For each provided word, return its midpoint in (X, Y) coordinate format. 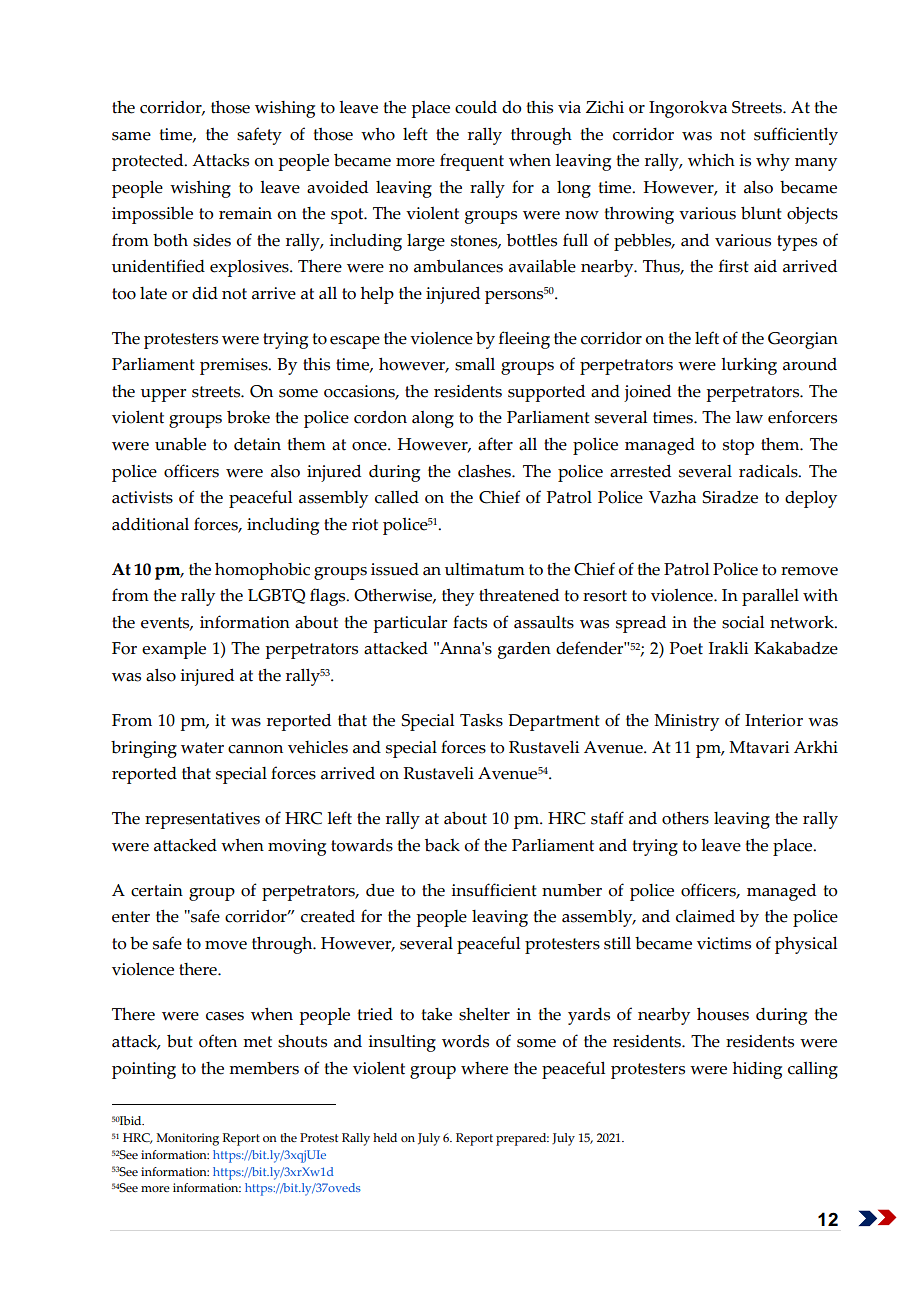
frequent (472, 162)
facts (470, 622)
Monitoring (187, 1139)
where (484, 1068)
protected (149, 162)
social (743, 622)
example (174, 650)
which (711, 160)
